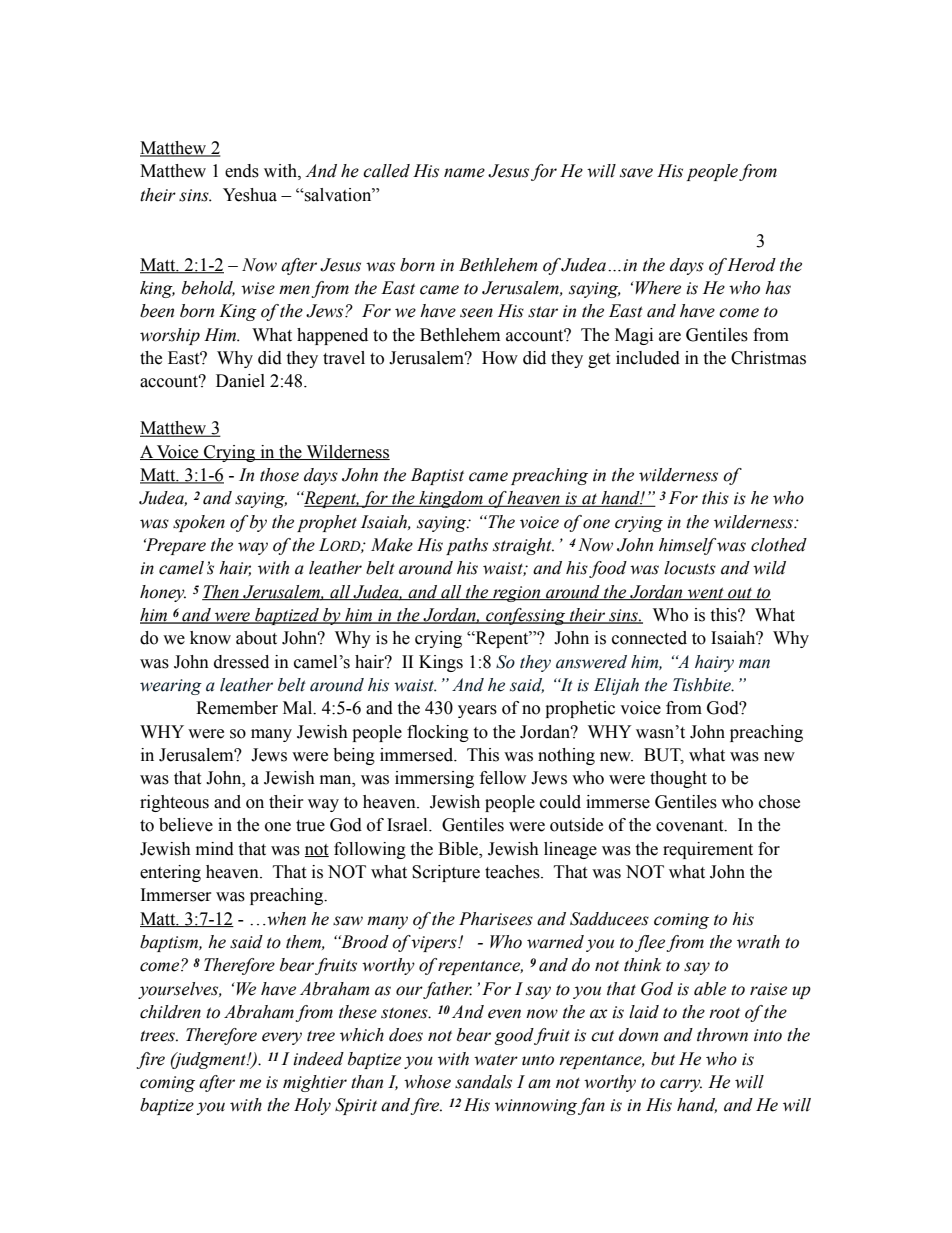 This screenshot has height=1233, width=952. Describe the element at coordinates (209, 1060) in the screenshot. I see `judgment` at that location.
